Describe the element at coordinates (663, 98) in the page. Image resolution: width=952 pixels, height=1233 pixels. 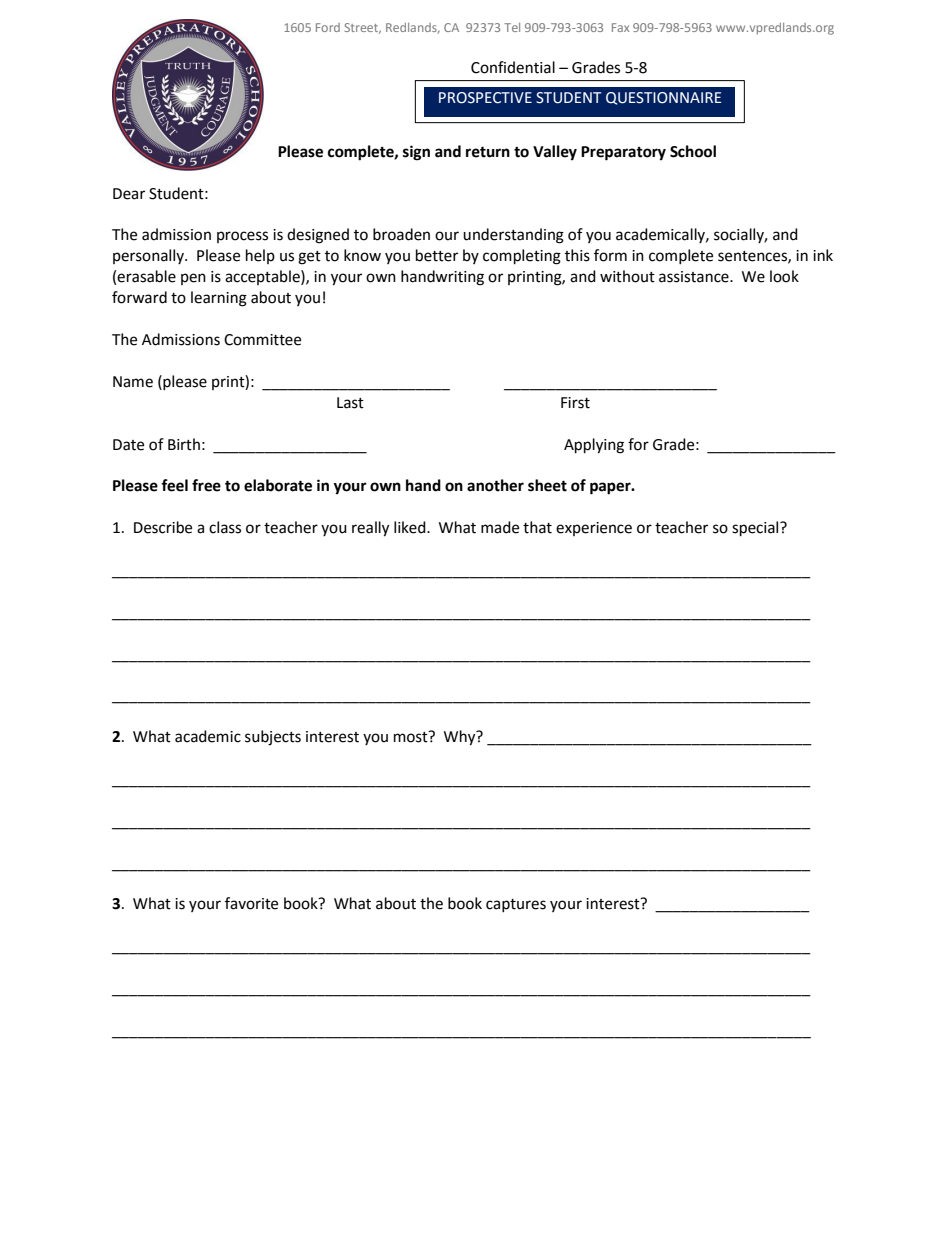
I see `QUESTIONNAIRE` at that location.
